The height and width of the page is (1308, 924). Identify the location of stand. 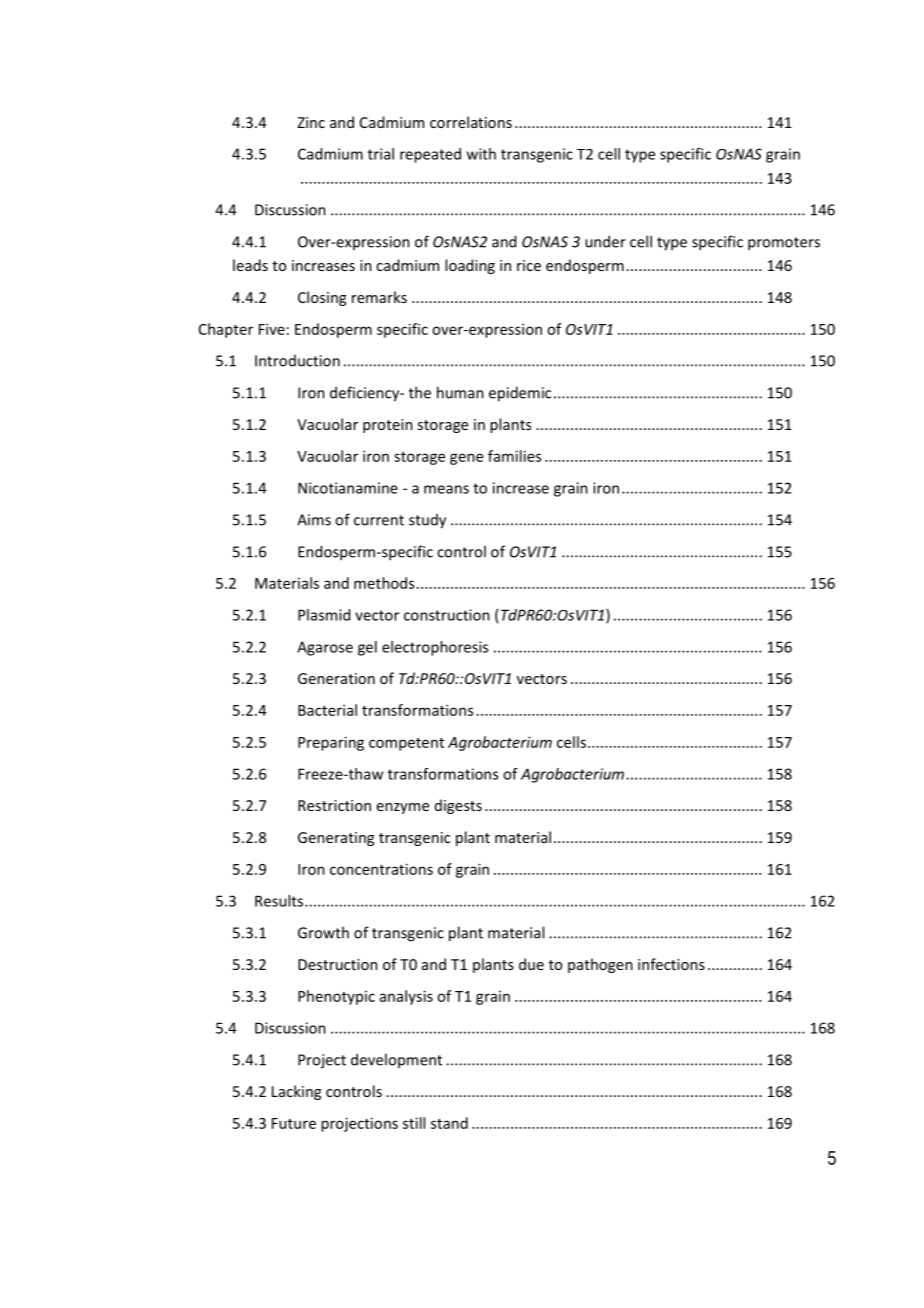
(449, 1123).
